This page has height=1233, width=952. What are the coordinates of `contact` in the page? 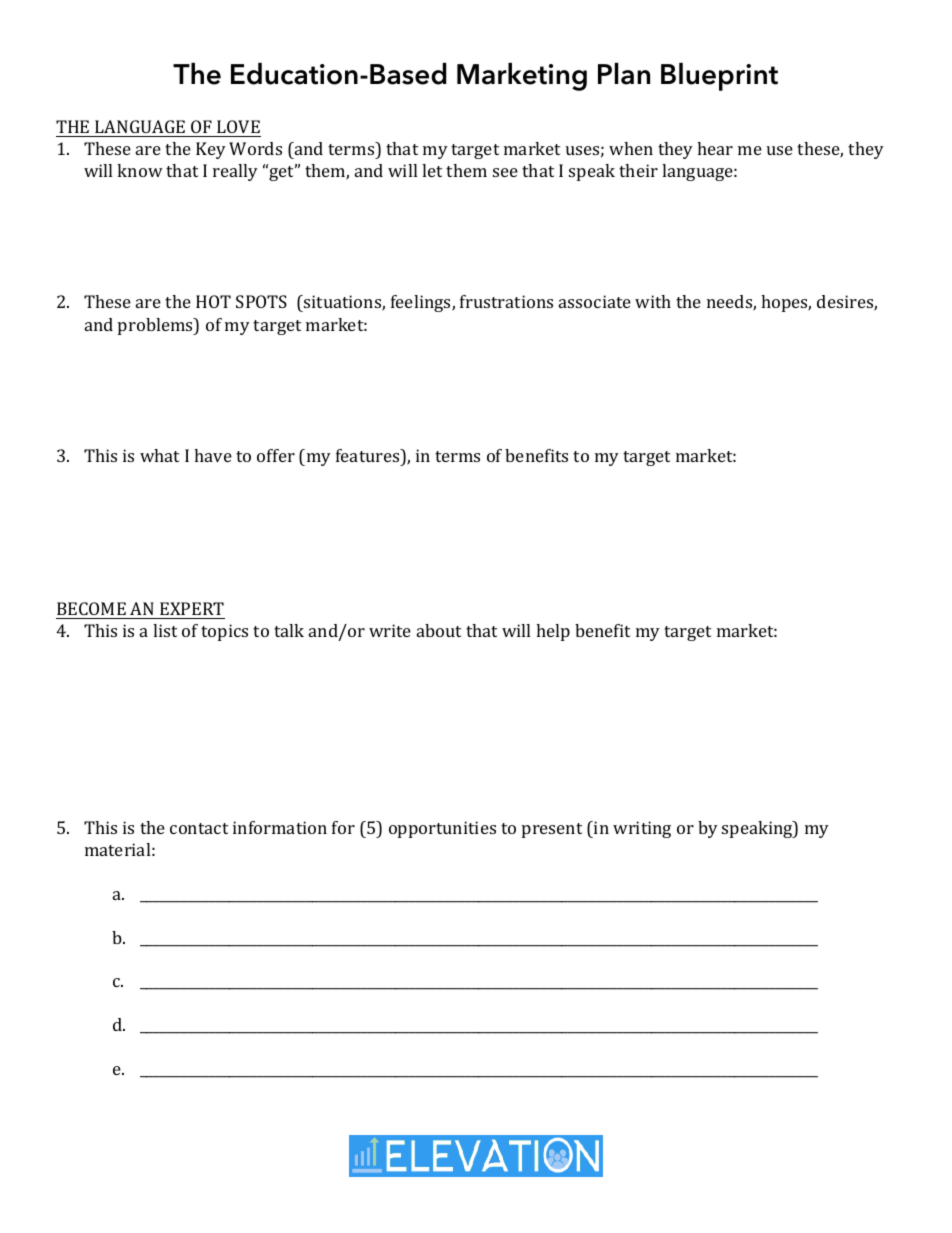 It's located at (199, 828).
